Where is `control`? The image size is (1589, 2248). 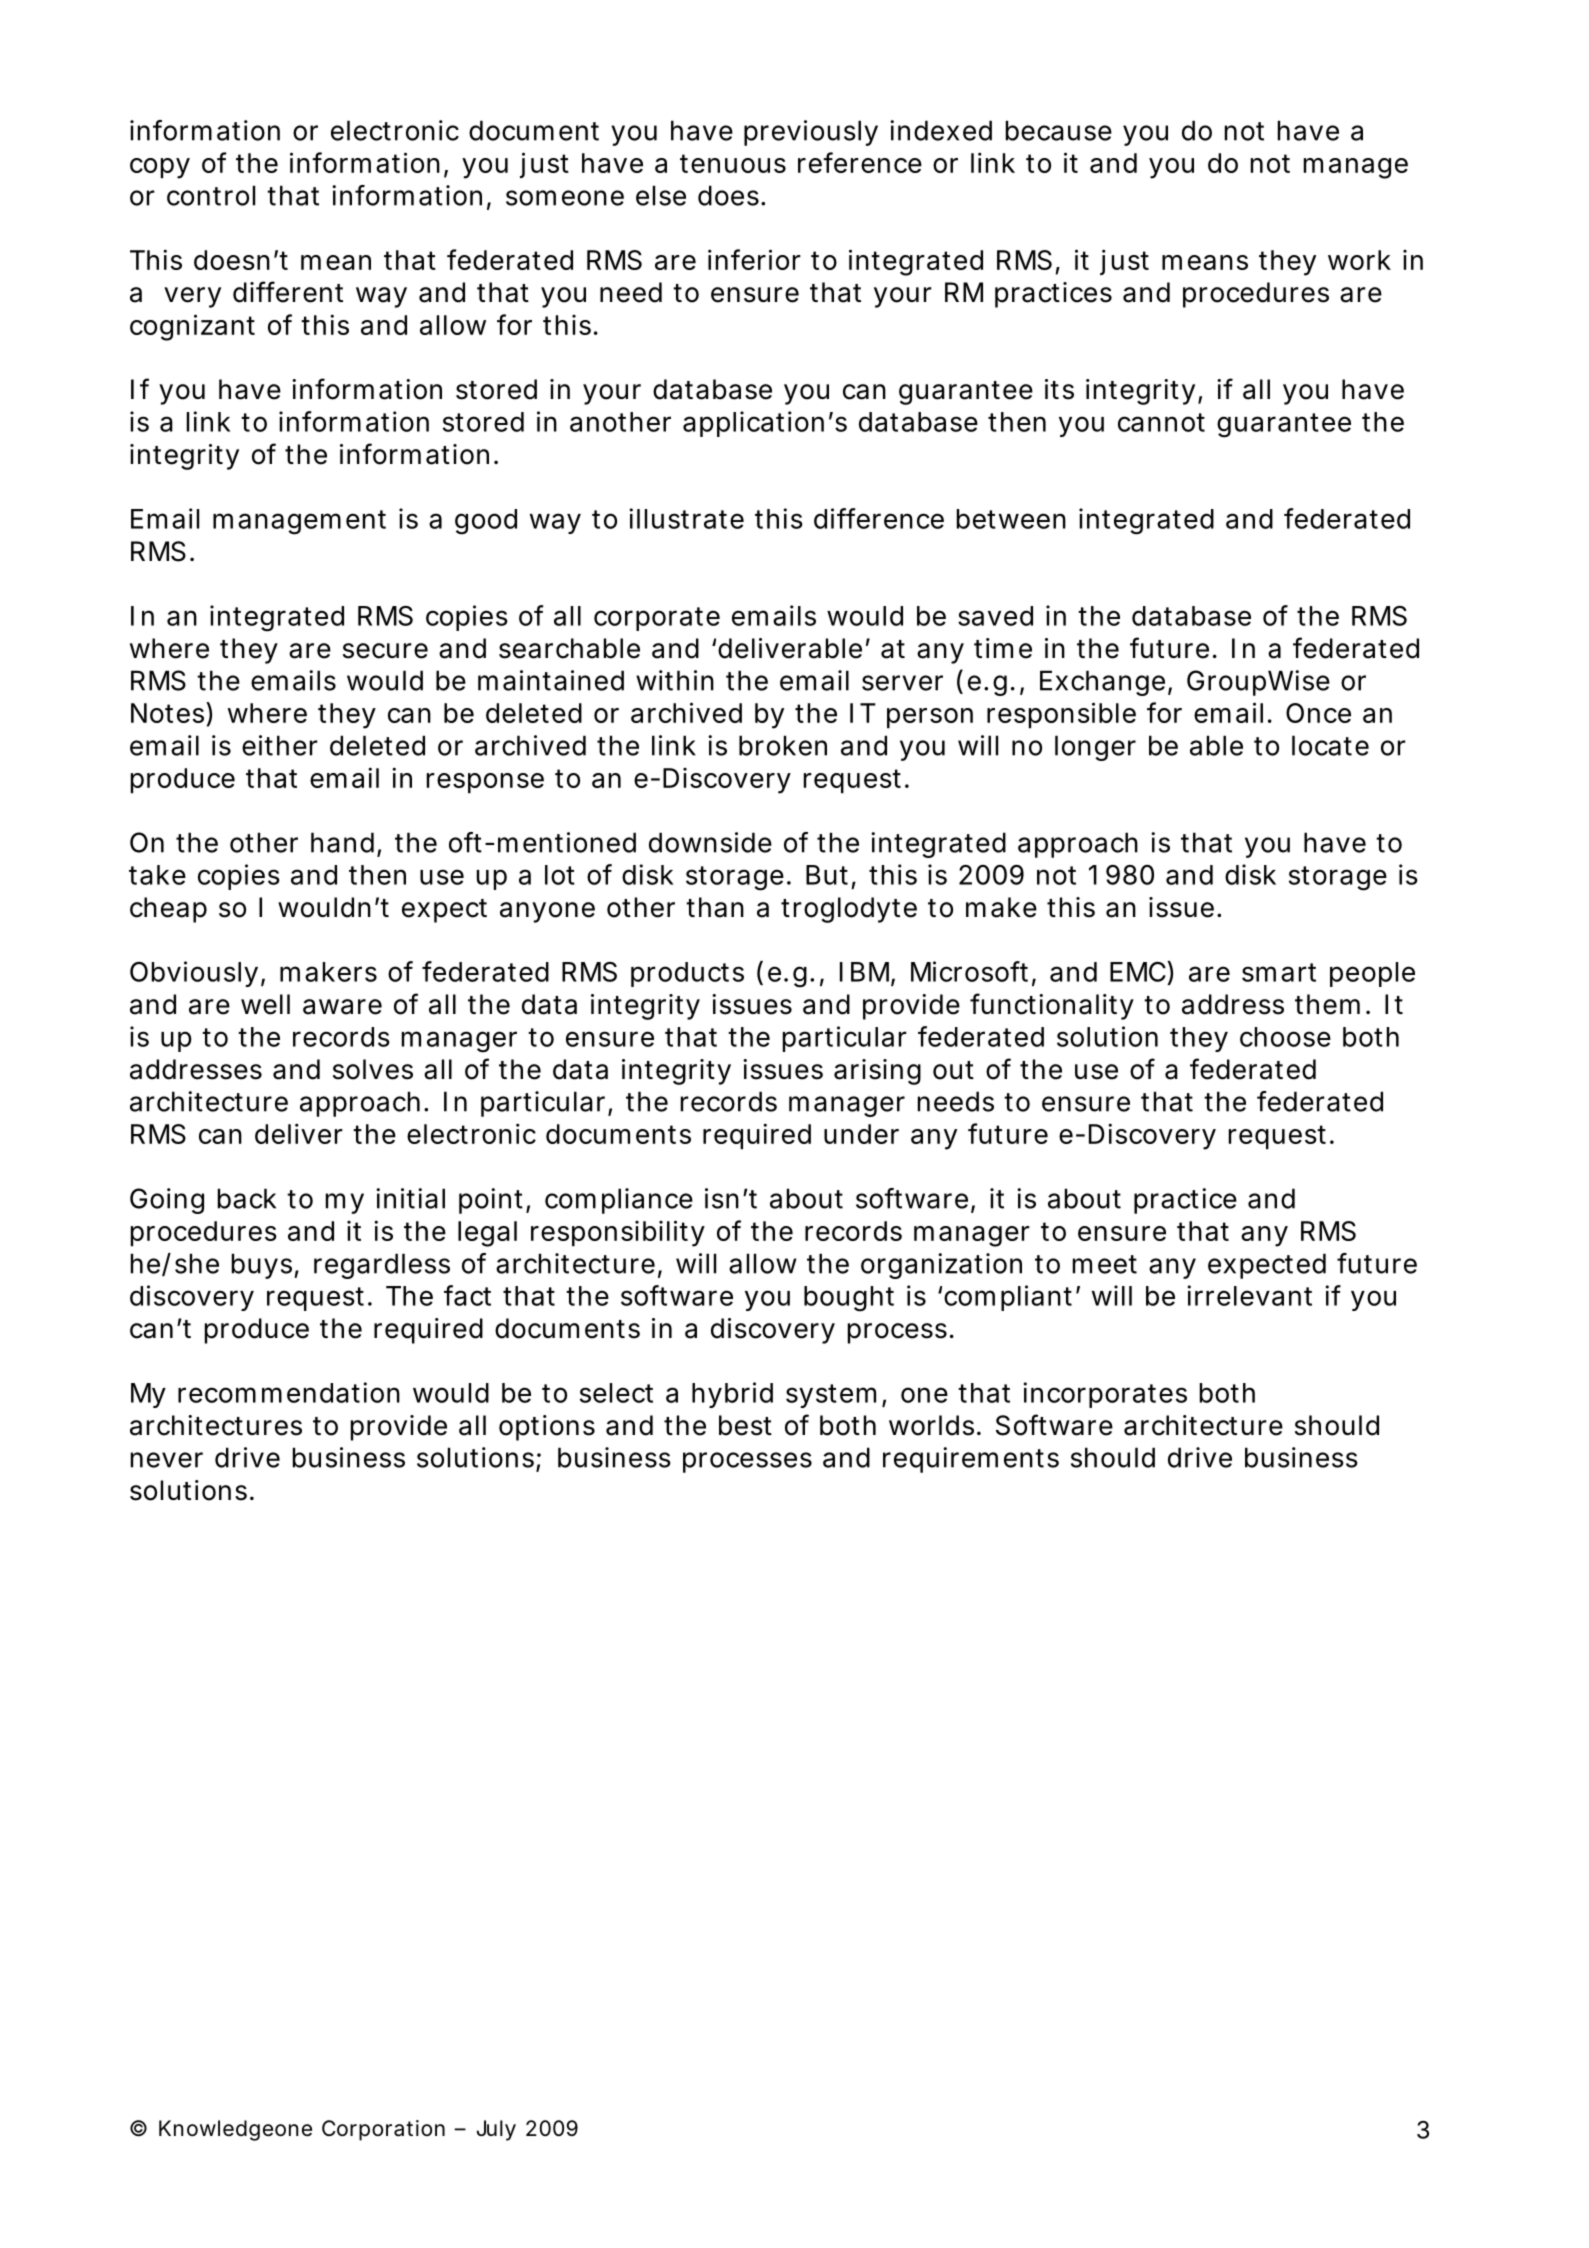 control is located at coordinates (211, 195).
